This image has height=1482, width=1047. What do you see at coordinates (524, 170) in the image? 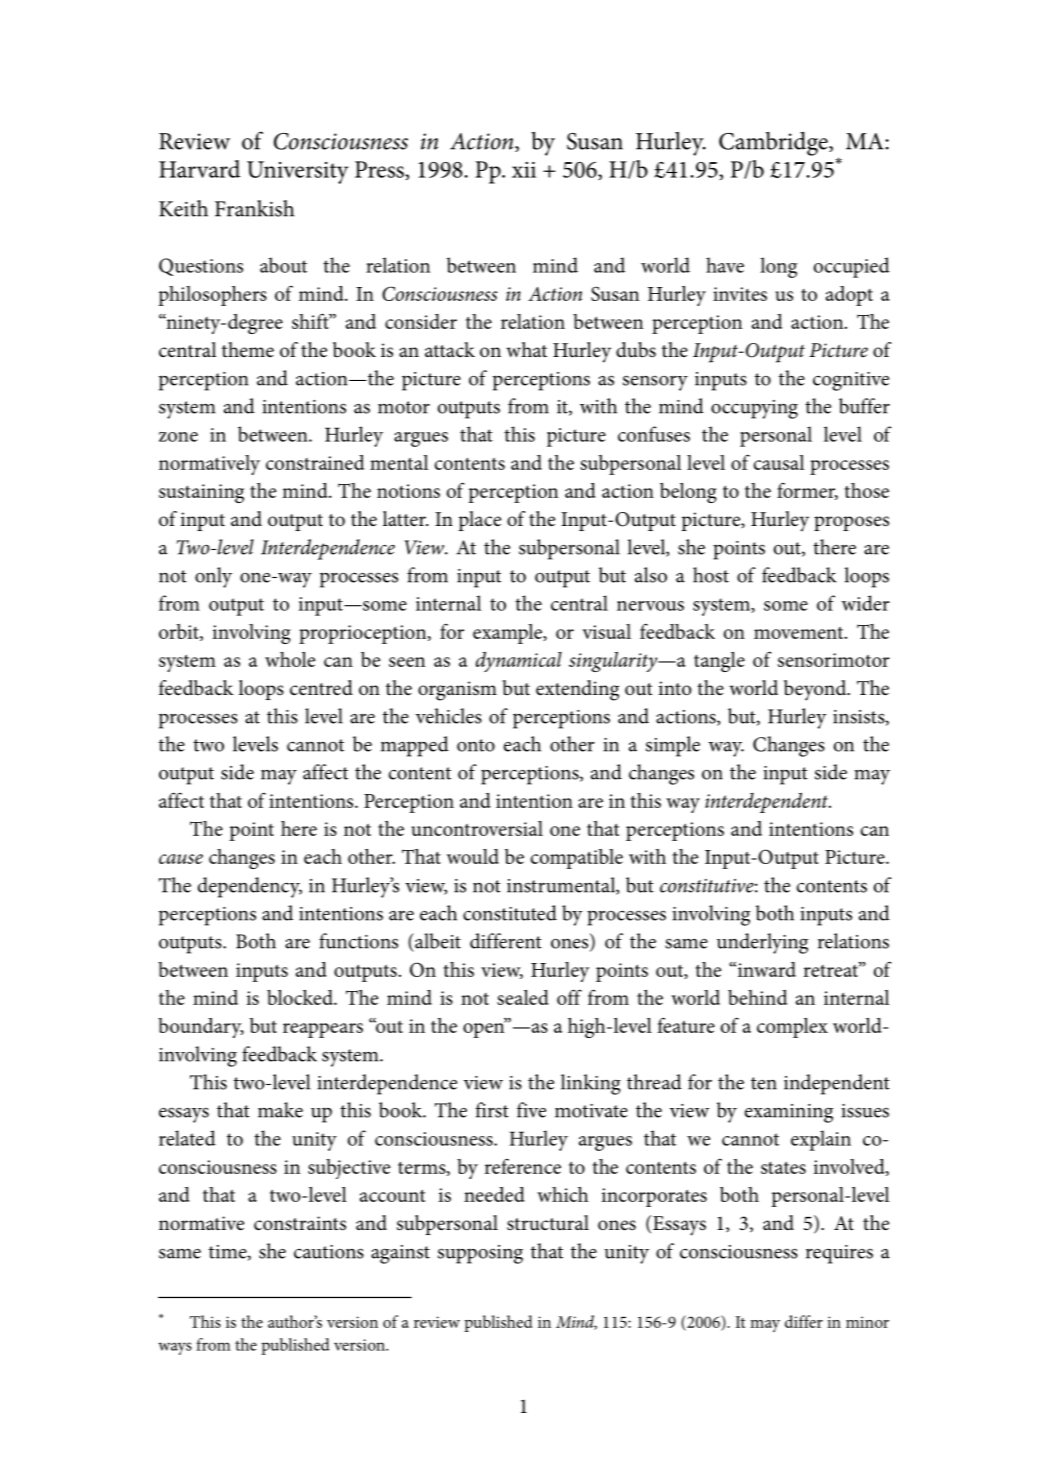
I see `xii` at bounding box center [524, 170].
